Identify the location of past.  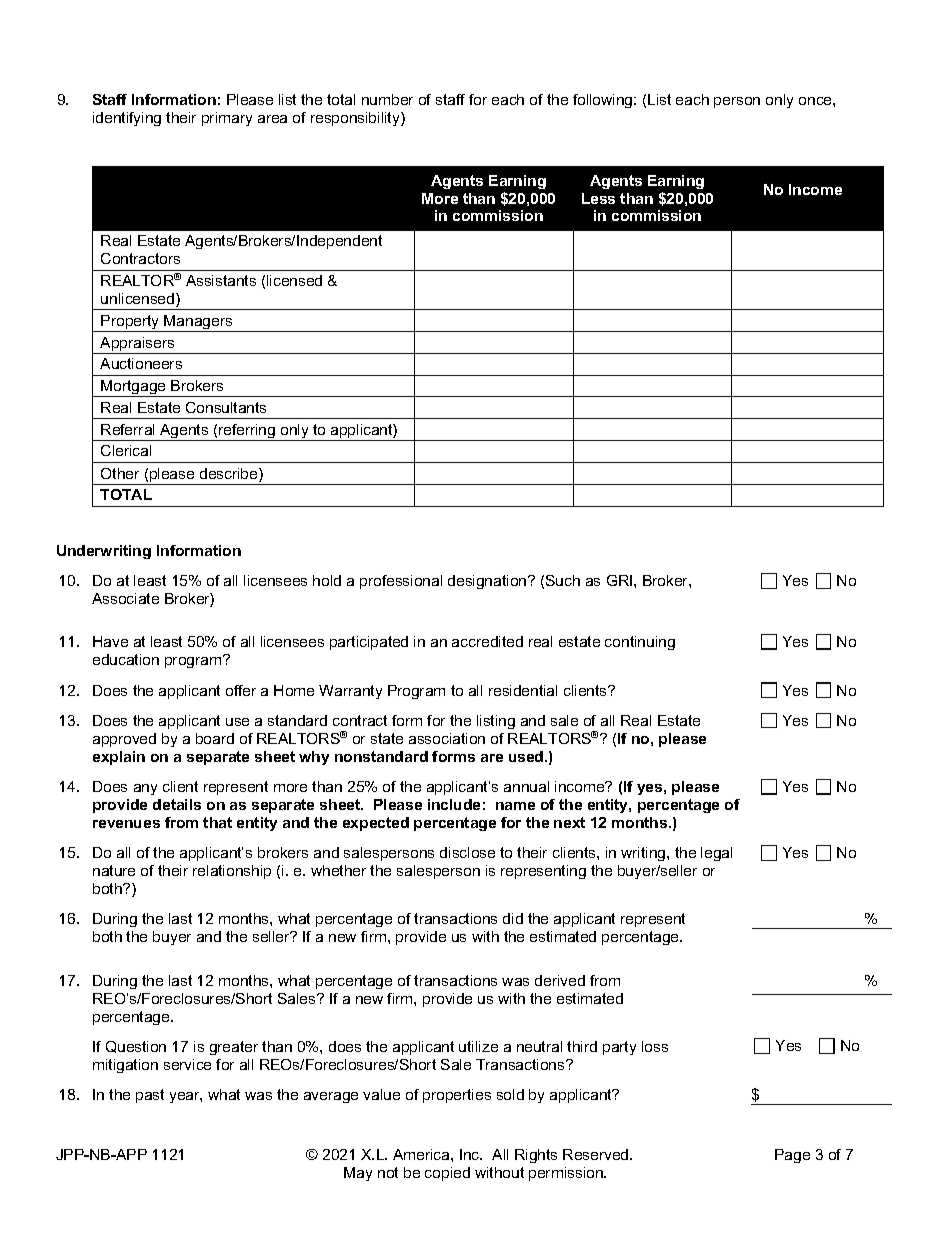
(150, 1096).
